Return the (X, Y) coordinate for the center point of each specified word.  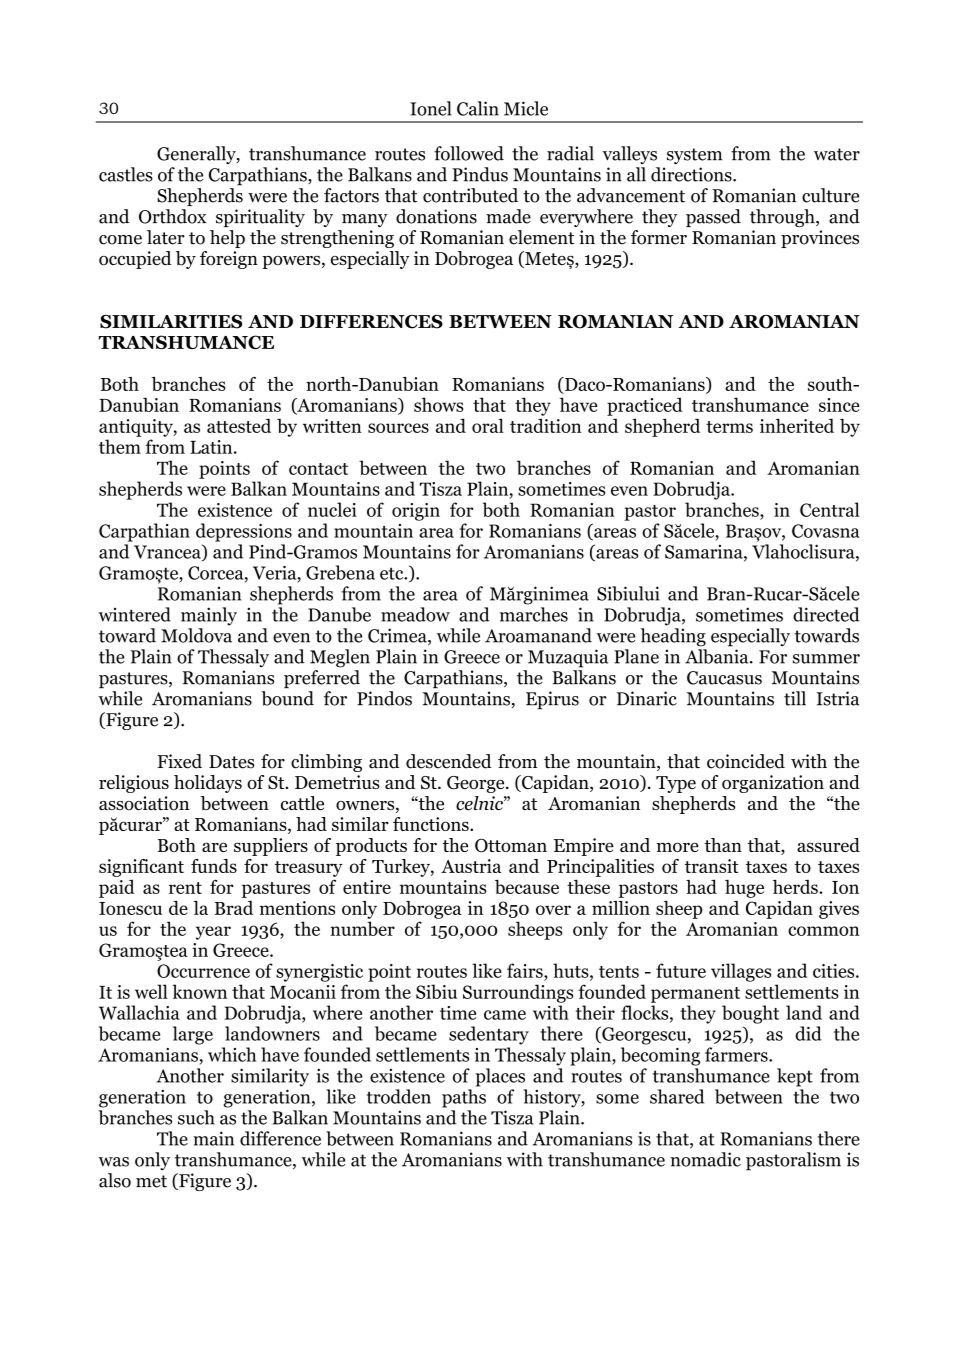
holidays (208, 784)
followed (469, 153)
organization (773, 784)
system (694, 156)
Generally (197, 155)
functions (432, 824)
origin (416, 512)
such (196, 1117)
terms (729, 427)
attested (239, 425)
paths (464, 1098)
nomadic (705, 1159)
